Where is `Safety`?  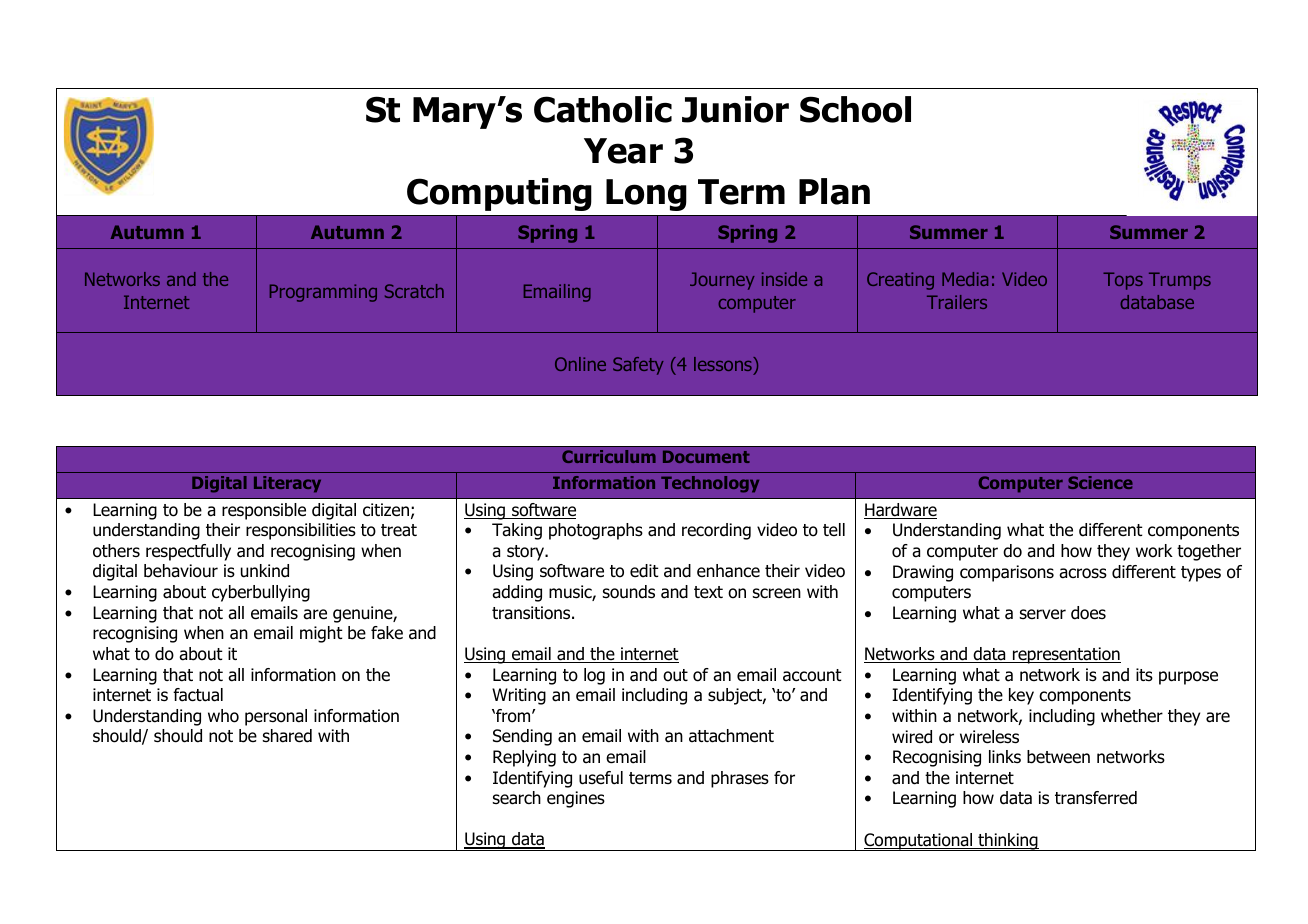 Safety is located at coordinates (638, 366).
